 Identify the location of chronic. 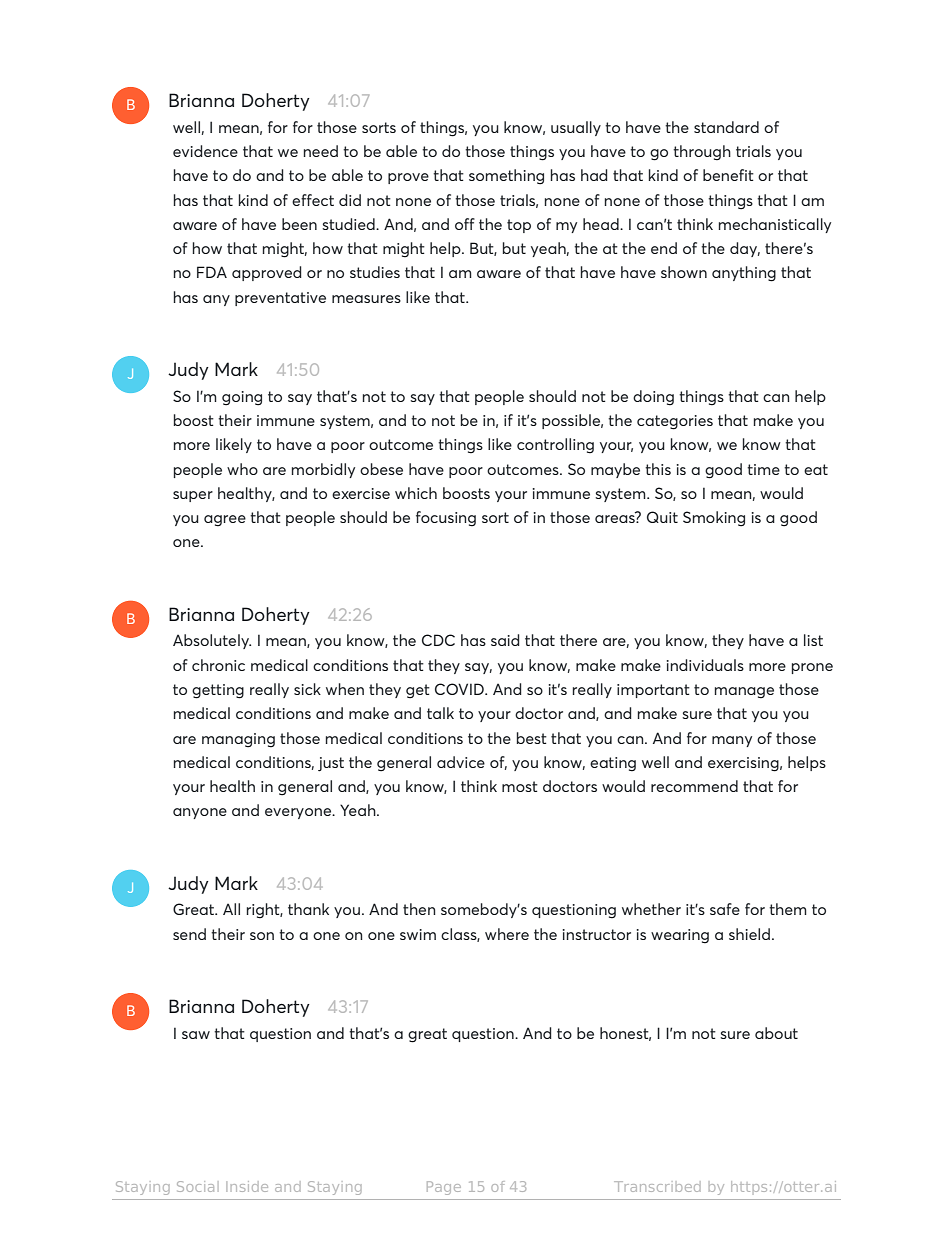
(218, 665).
